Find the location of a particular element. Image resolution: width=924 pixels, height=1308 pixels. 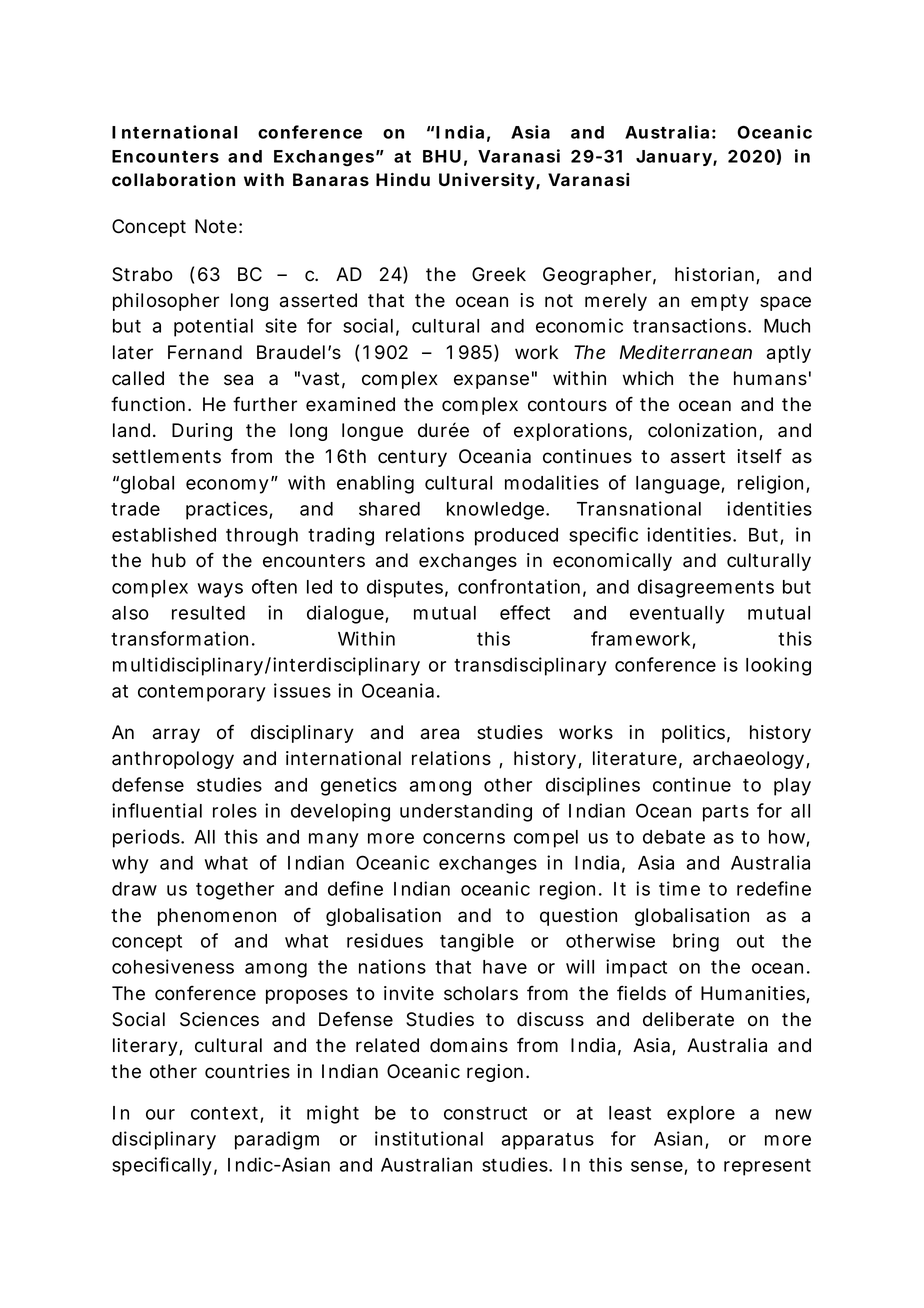

January is located at coordinates (674, 158).
